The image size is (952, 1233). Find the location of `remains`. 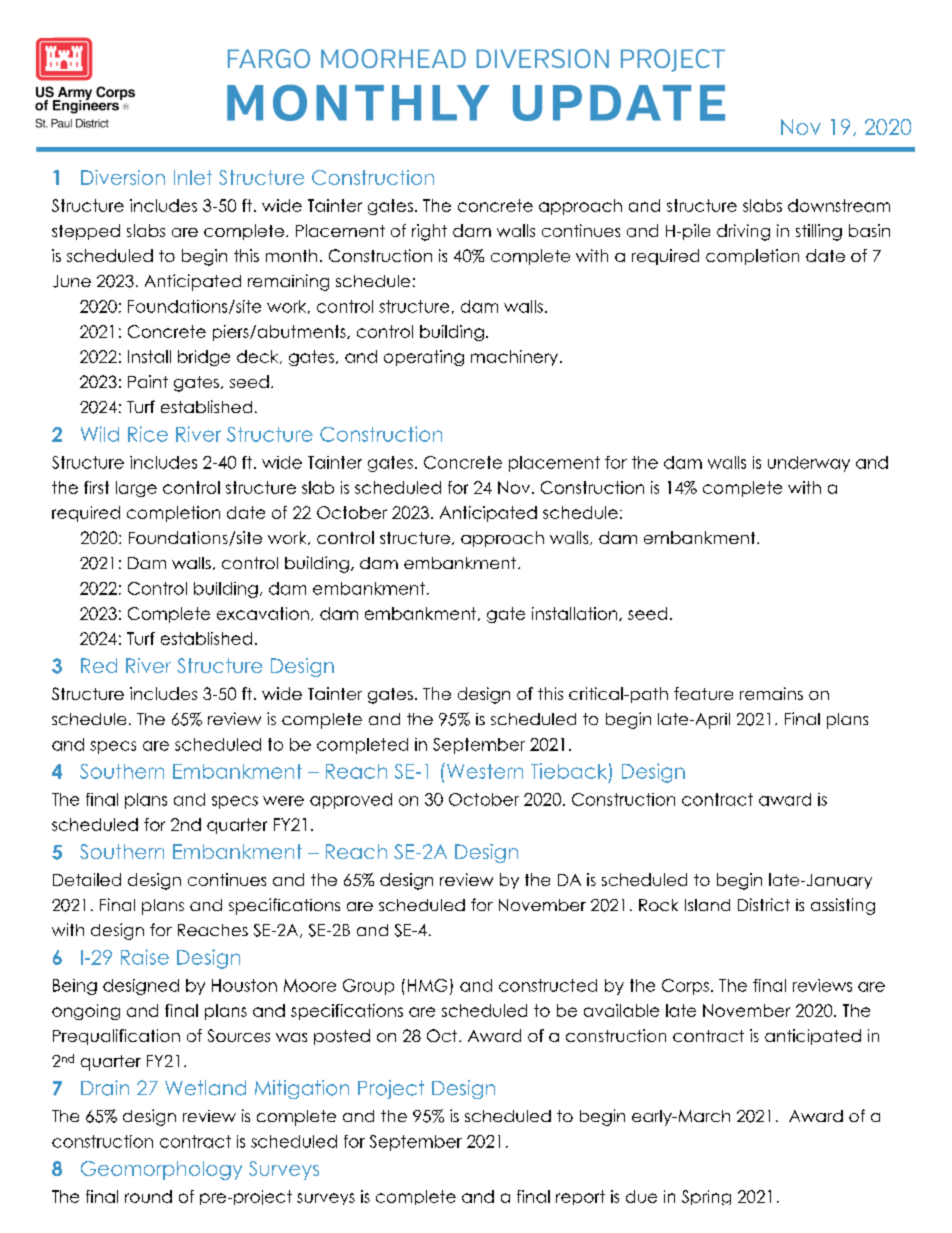

remains is located at coordinates (771, 693).
